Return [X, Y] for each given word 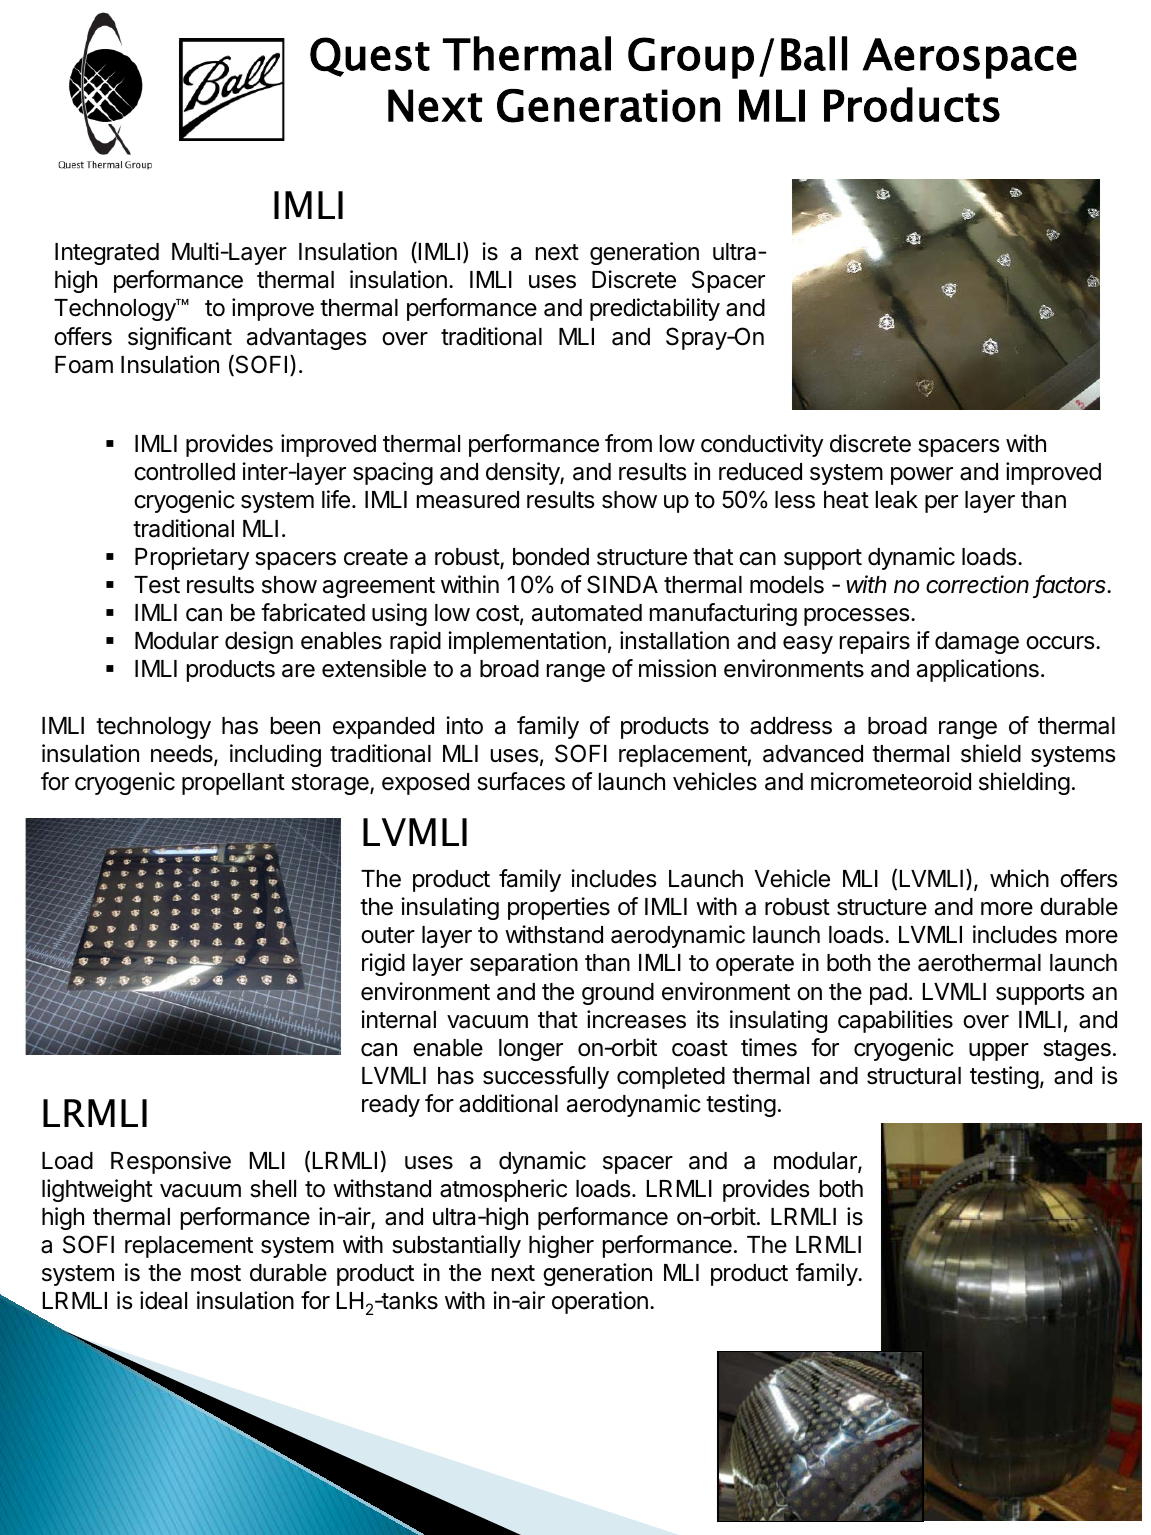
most [216, 1273]
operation [600, 1302]
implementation [527, 642]
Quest [370, 57]
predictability [655, 309]
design [259, 642]
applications [978, 670]
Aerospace [970, 58]
